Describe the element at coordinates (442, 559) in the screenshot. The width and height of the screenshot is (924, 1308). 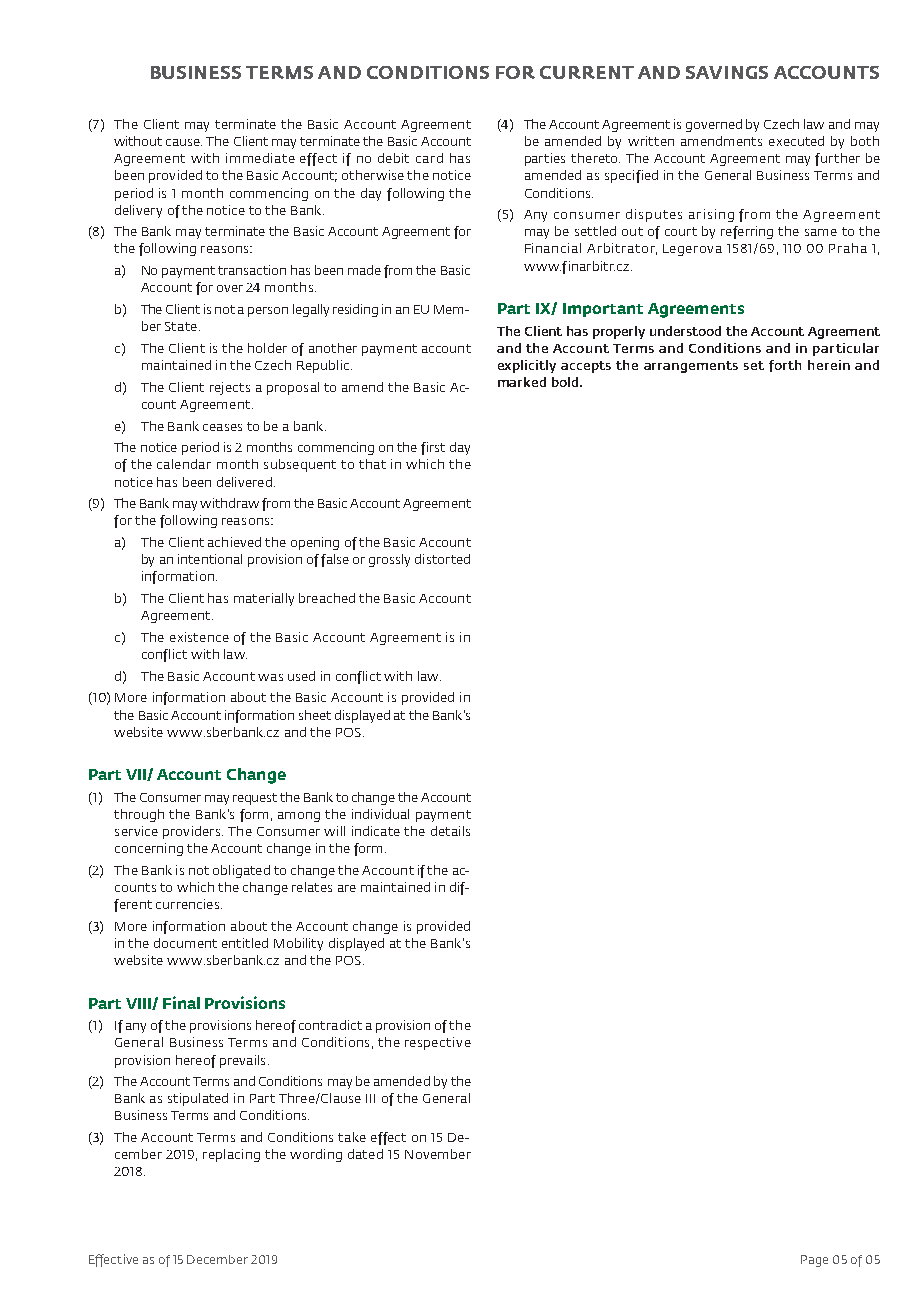
I see `distorted` at that location.
